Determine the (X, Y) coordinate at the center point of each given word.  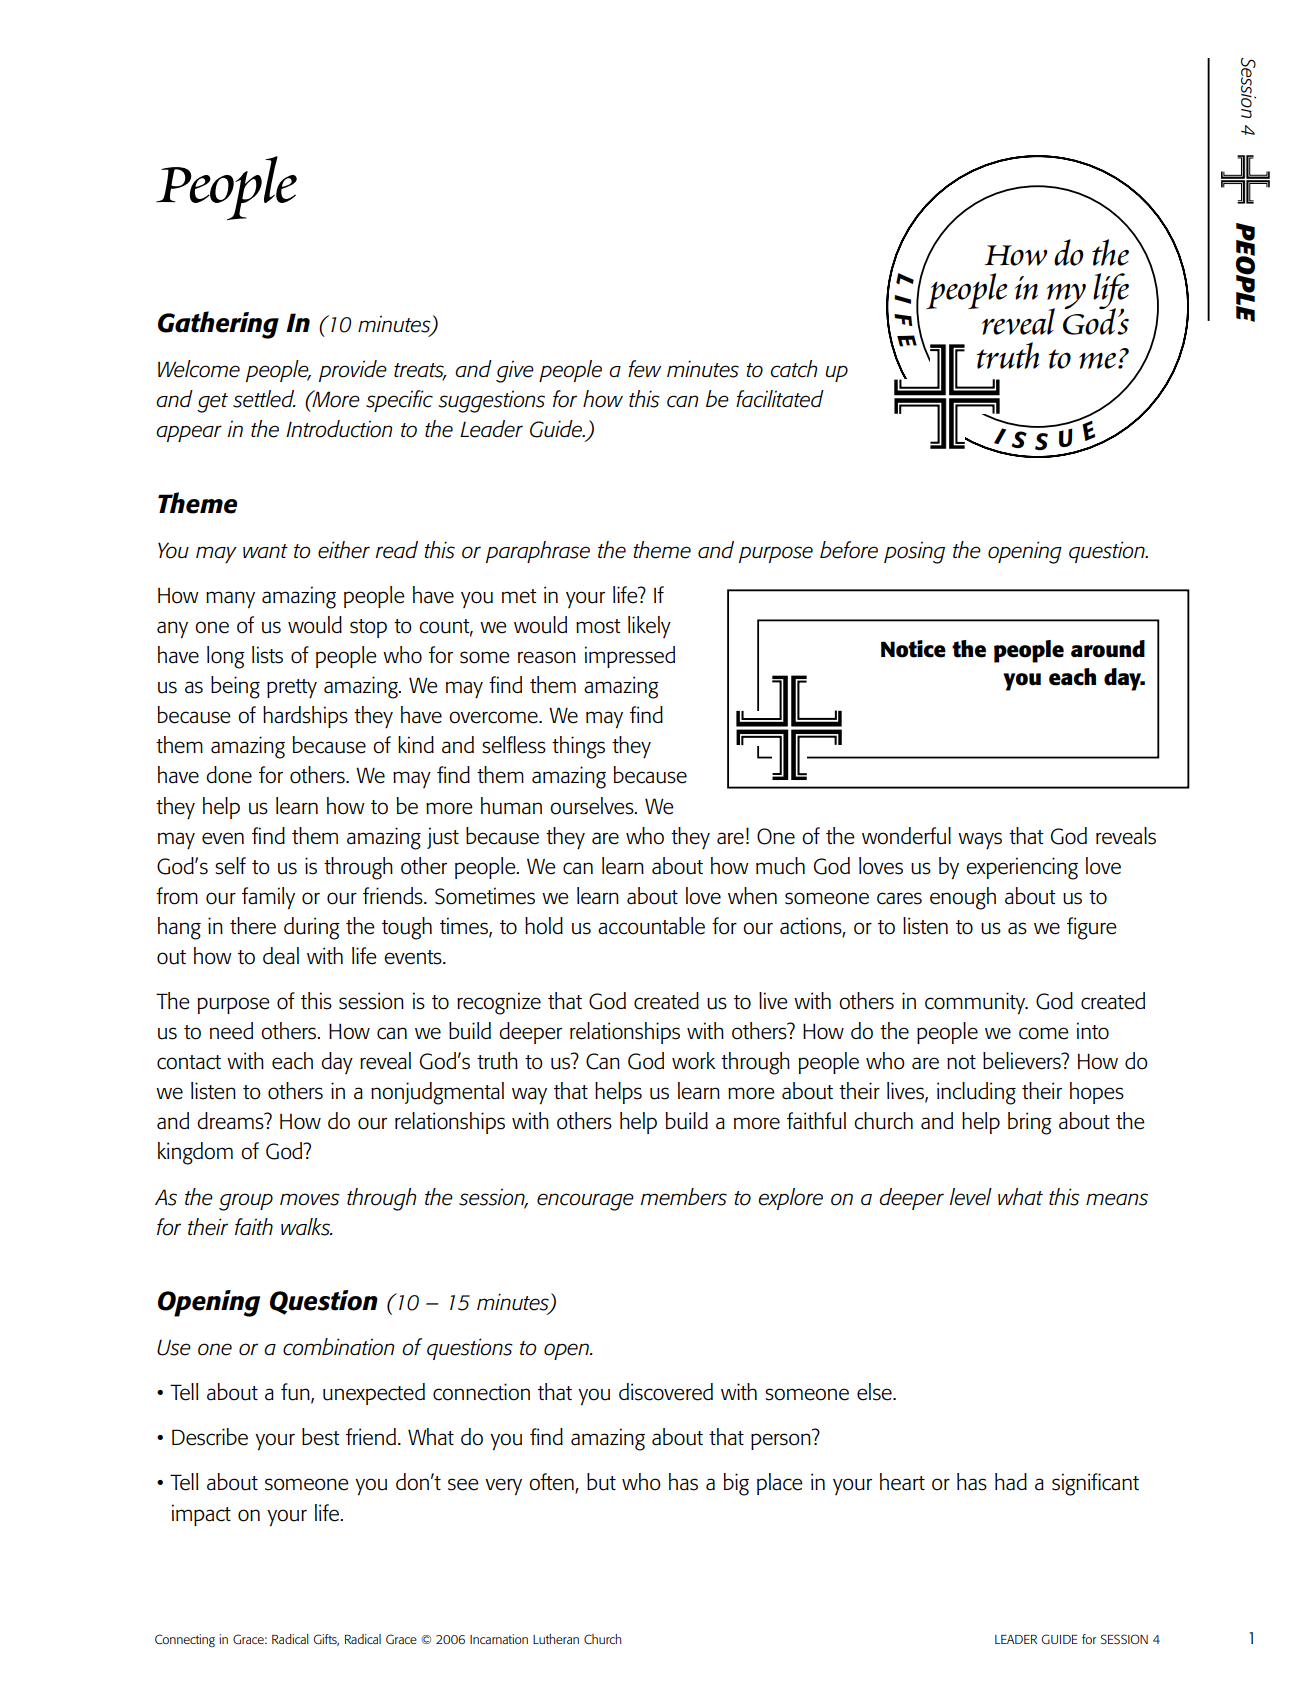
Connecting (185, 1641)
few (644, 369)
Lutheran (556, 1639)
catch (793, 369)
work (694, 1061)
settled (264, 399)
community (976, 1003)
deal (281, 956)
